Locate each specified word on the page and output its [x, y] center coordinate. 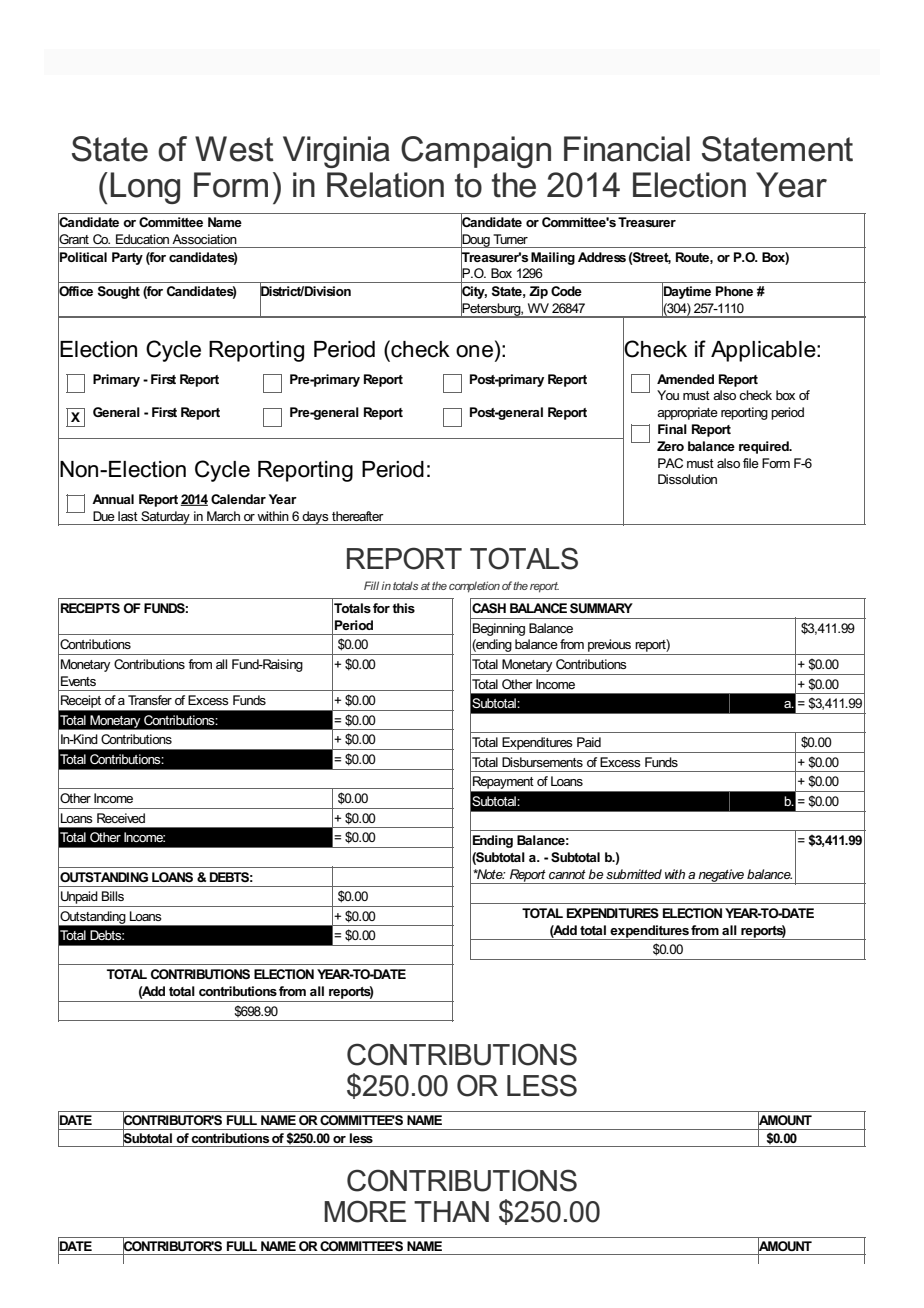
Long [145, 188]
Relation [385, 185]
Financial [627, 149]
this [403, 608]
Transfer [150, 700]
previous [609, 645]
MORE [365, 1211]
